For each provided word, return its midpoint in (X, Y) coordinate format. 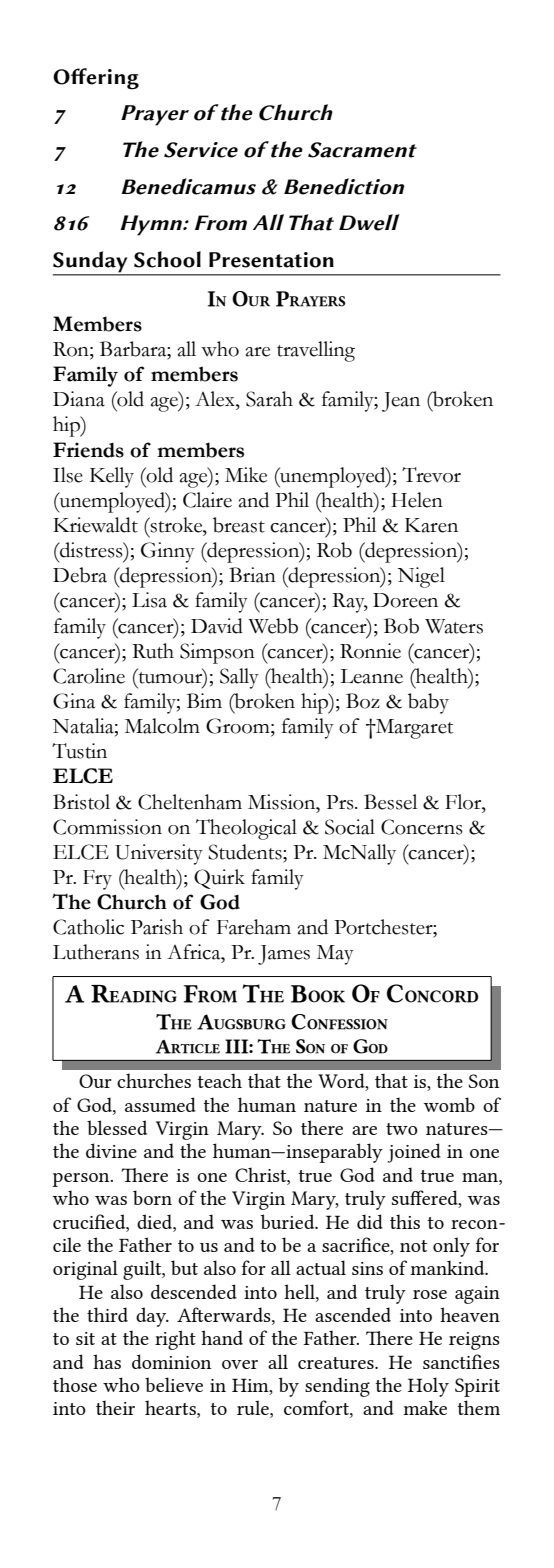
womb (449, 1104)
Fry (97, 880)
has (107, 1361)
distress (91, 550)
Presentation (271, 260)
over (240, 1364)
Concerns (422, 827)
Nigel (421, 577)
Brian (252, 575)
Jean (401, 402)
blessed (117, 1127)
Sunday (91, 263)
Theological (246, 829)
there (322, 1127)
